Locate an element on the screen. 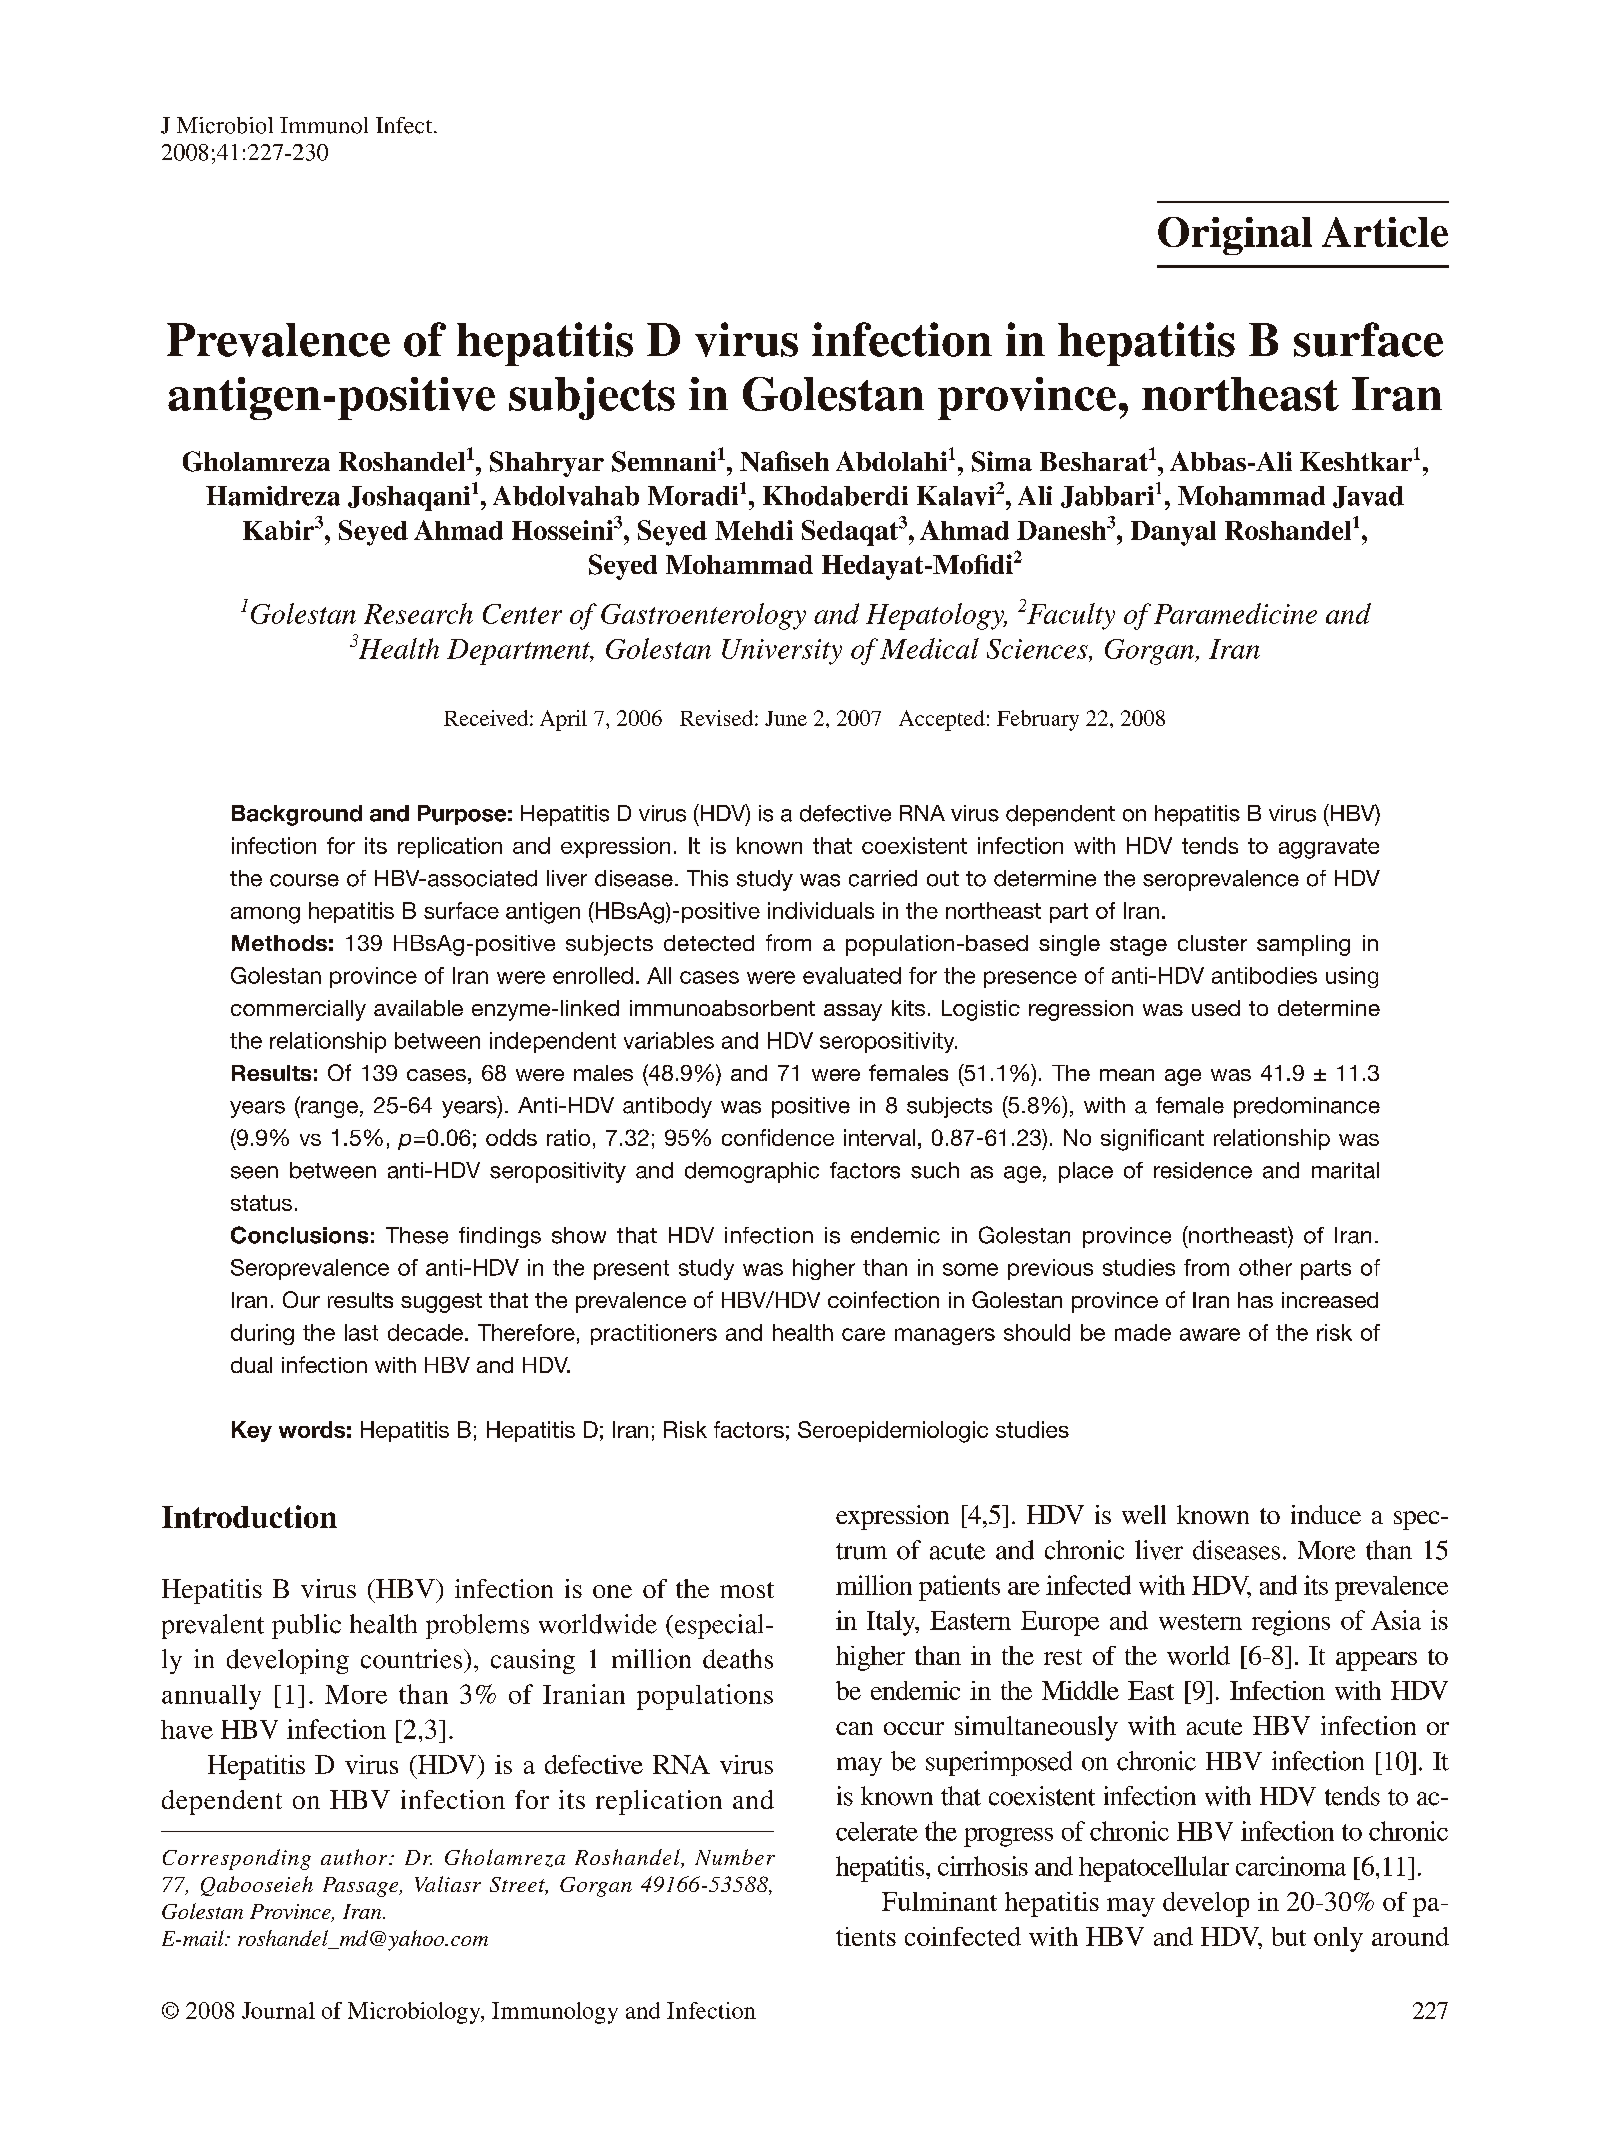 The width and height of the screenshot is (1610, 2146). Original is located at coordinates (1235, 236).
